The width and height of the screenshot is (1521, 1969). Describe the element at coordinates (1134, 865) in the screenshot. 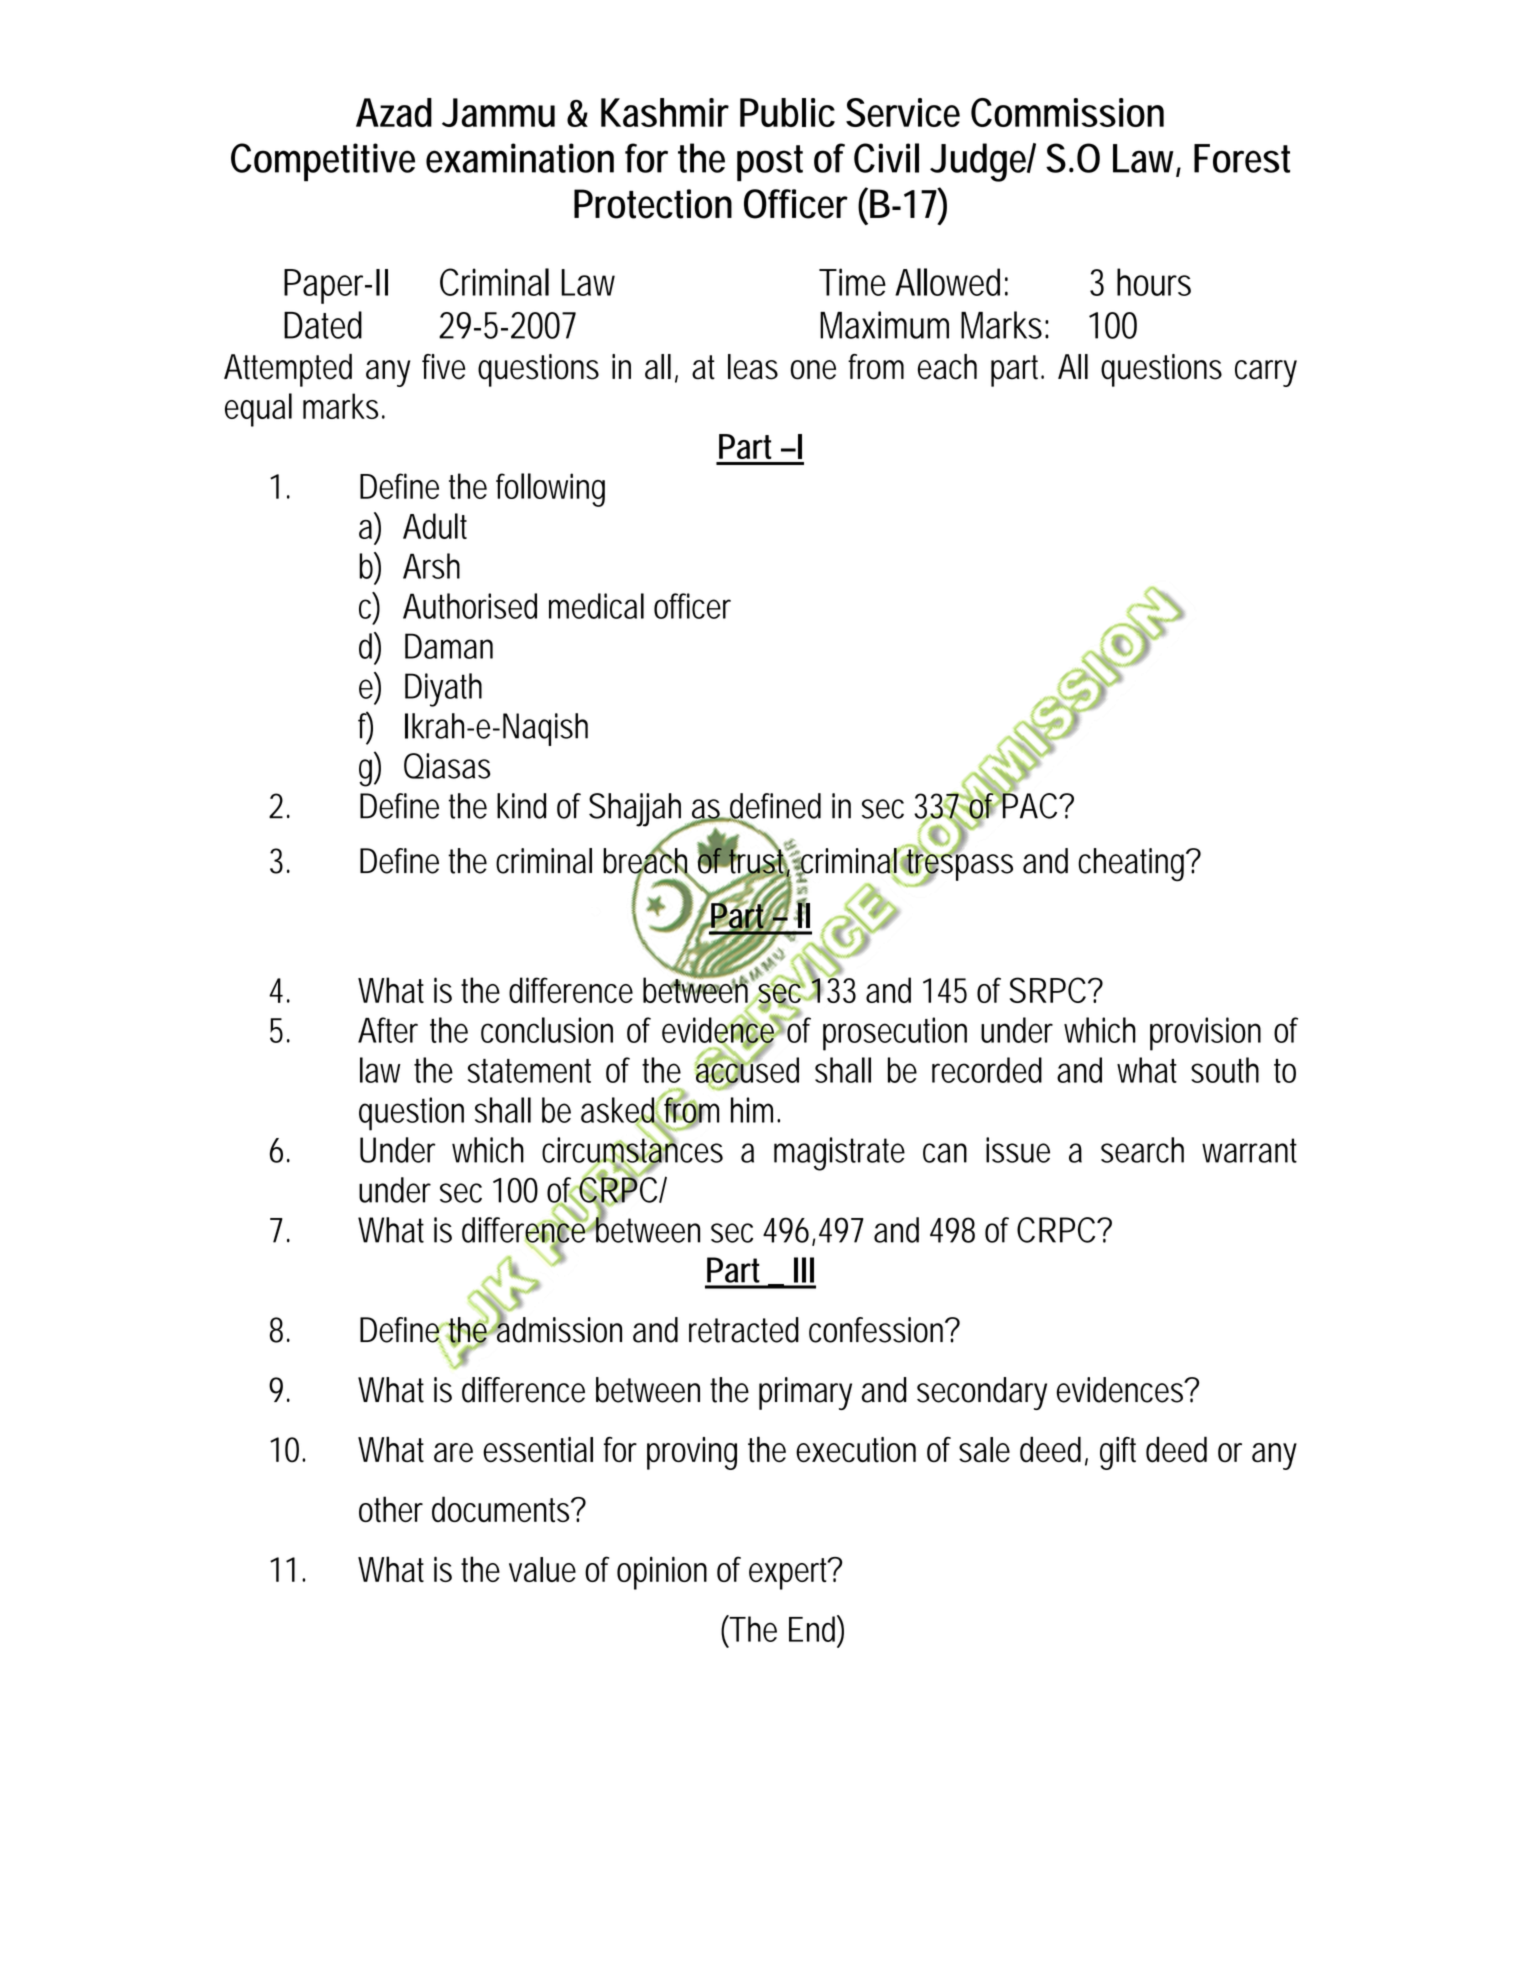

I see `cheating` at that location.
